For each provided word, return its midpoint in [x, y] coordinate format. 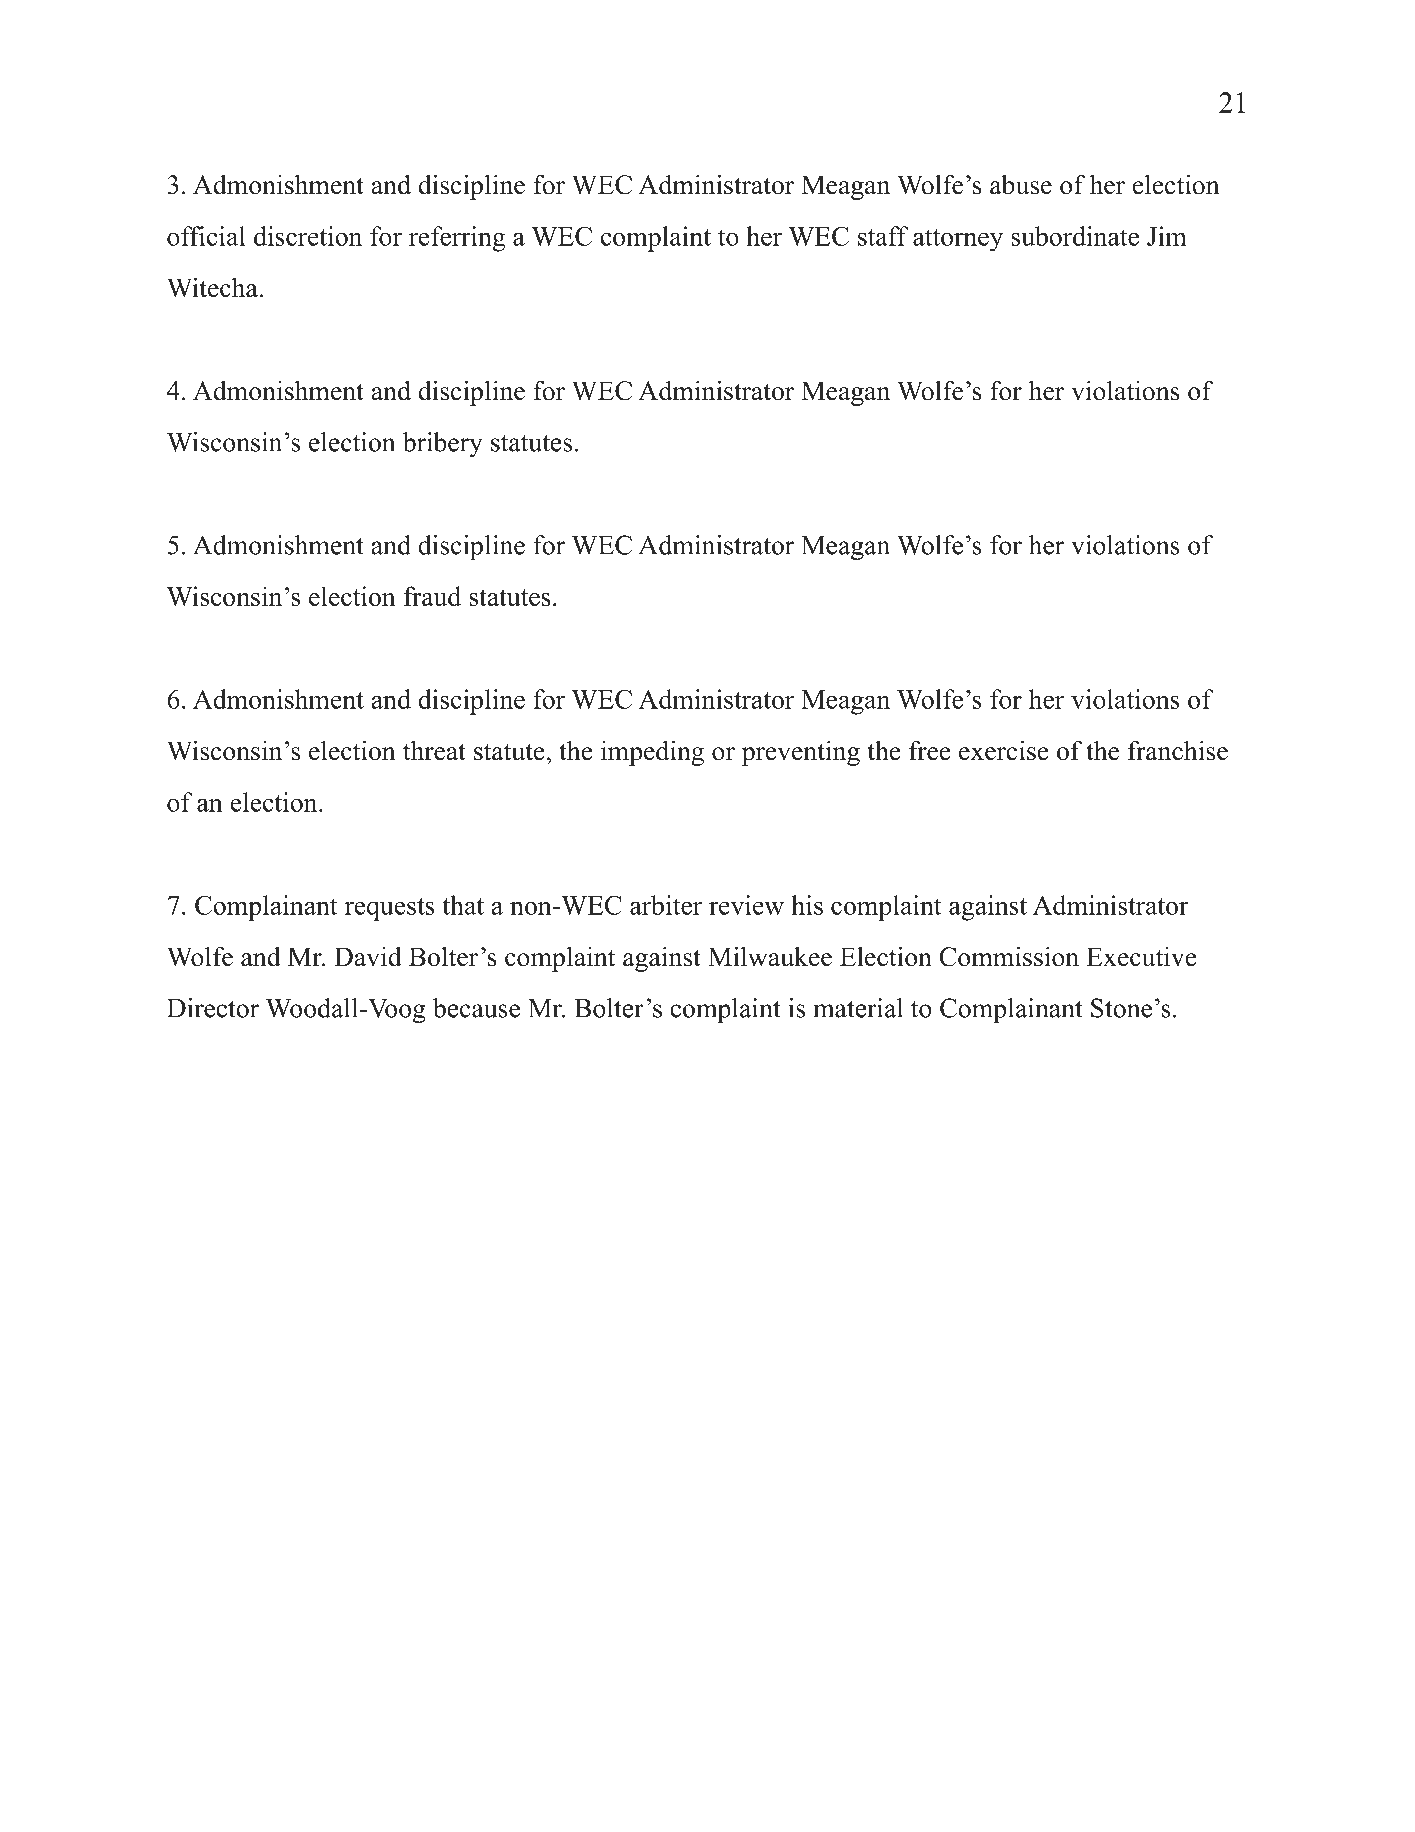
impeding [652, 753]
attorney [958, 240]
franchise [1178, 750]
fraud [432, 596]
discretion [308, 236]
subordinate [1075, 236]
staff [883, 236]
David [368, 957]
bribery [443, 444]
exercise [1004, 750]
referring [457, 239]
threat [434, 750]
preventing [801, 753]
